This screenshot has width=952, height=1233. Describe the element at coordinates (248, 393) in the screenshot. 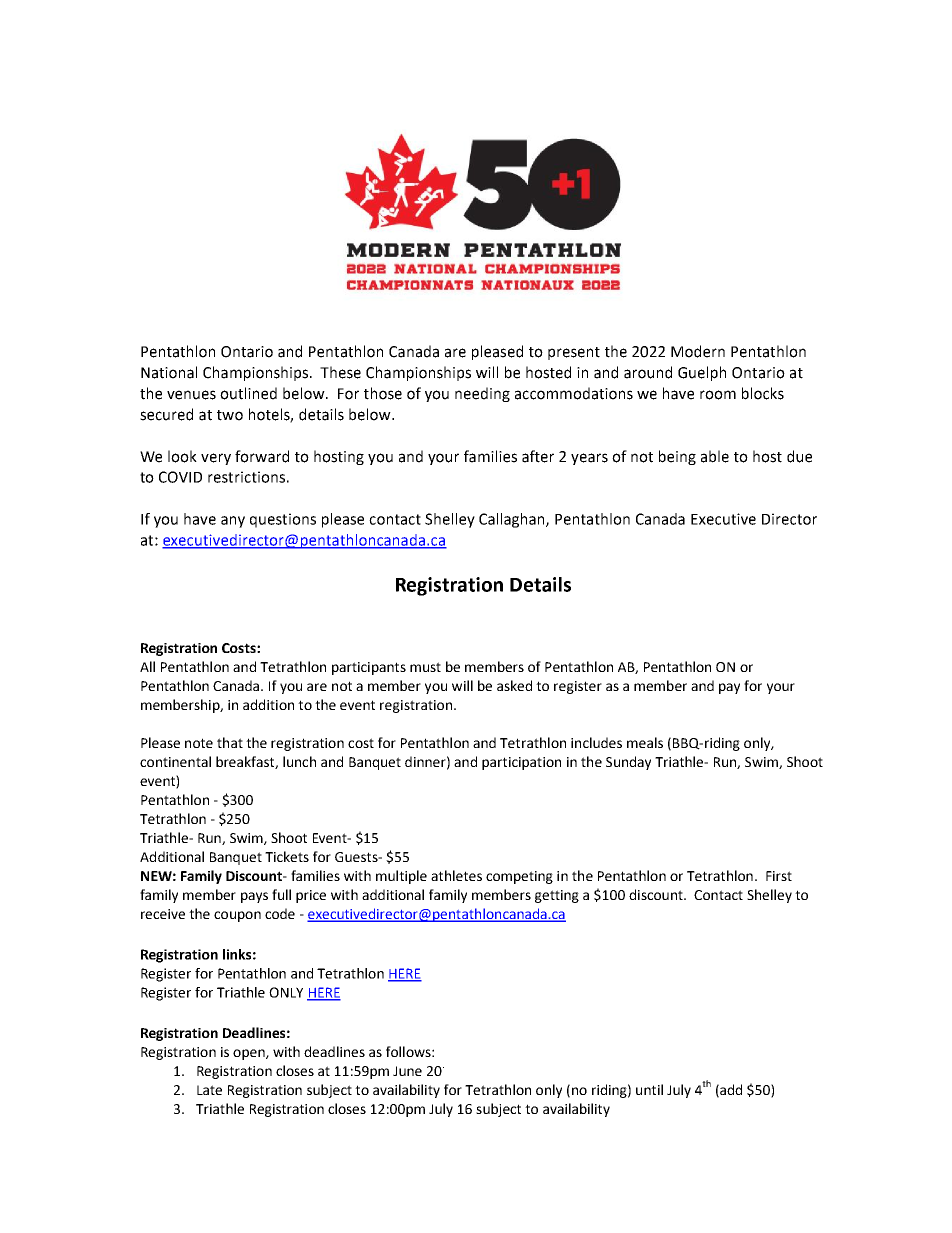

I see `outlined` at that location.
